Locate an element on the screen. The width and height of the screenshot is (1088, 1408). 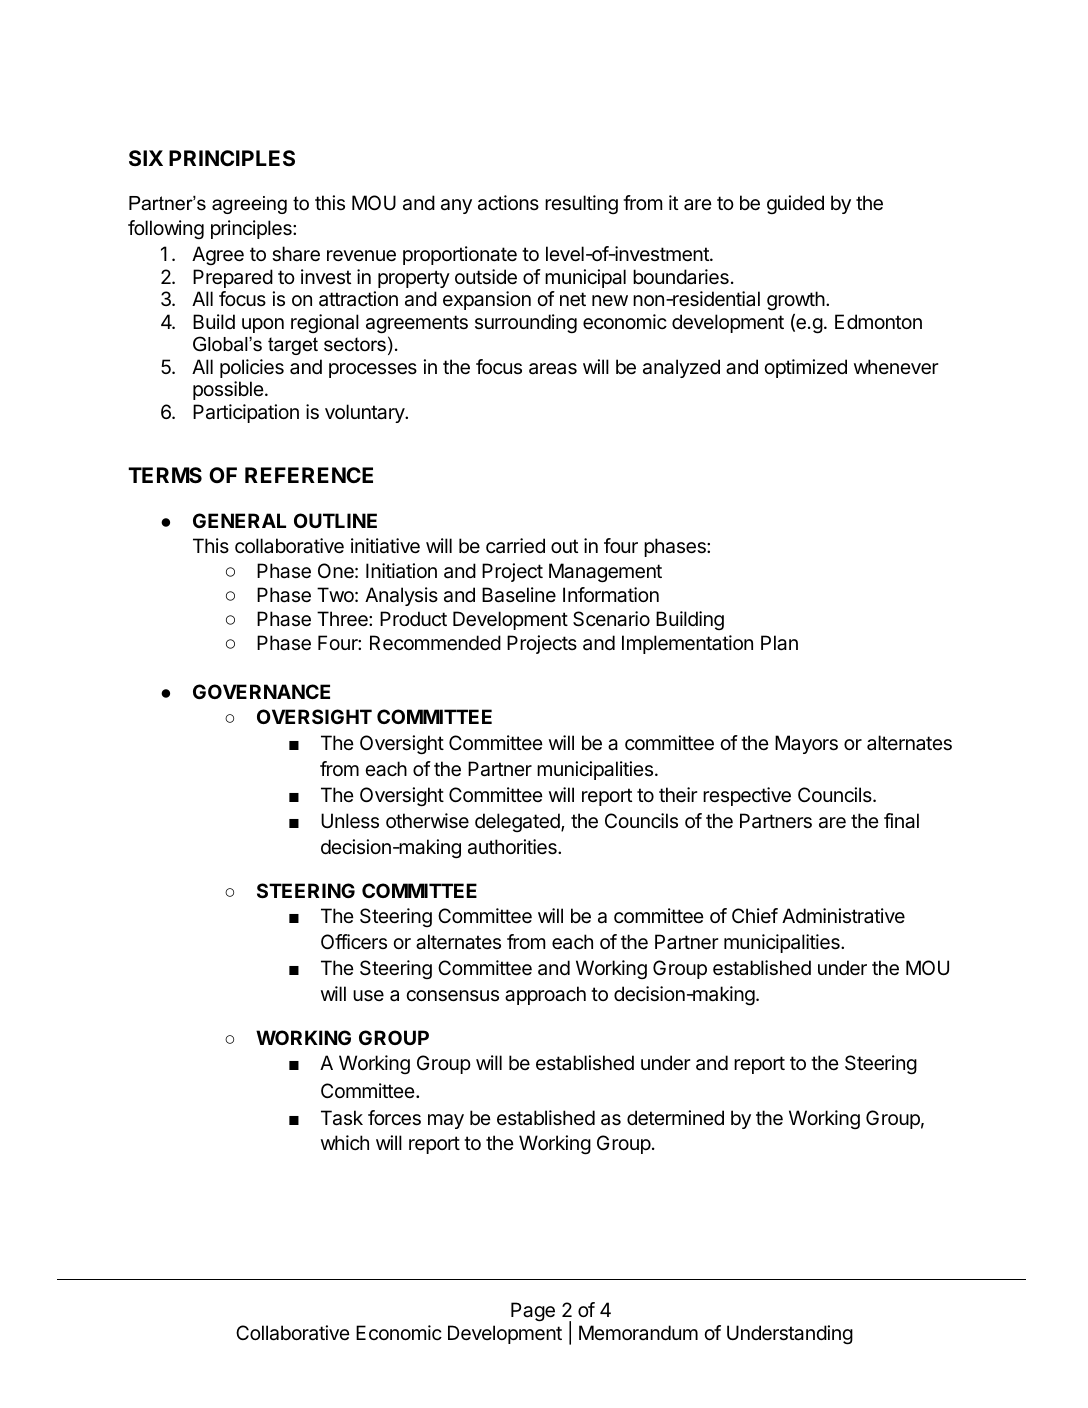
following is located at coordinates (166, 230).
